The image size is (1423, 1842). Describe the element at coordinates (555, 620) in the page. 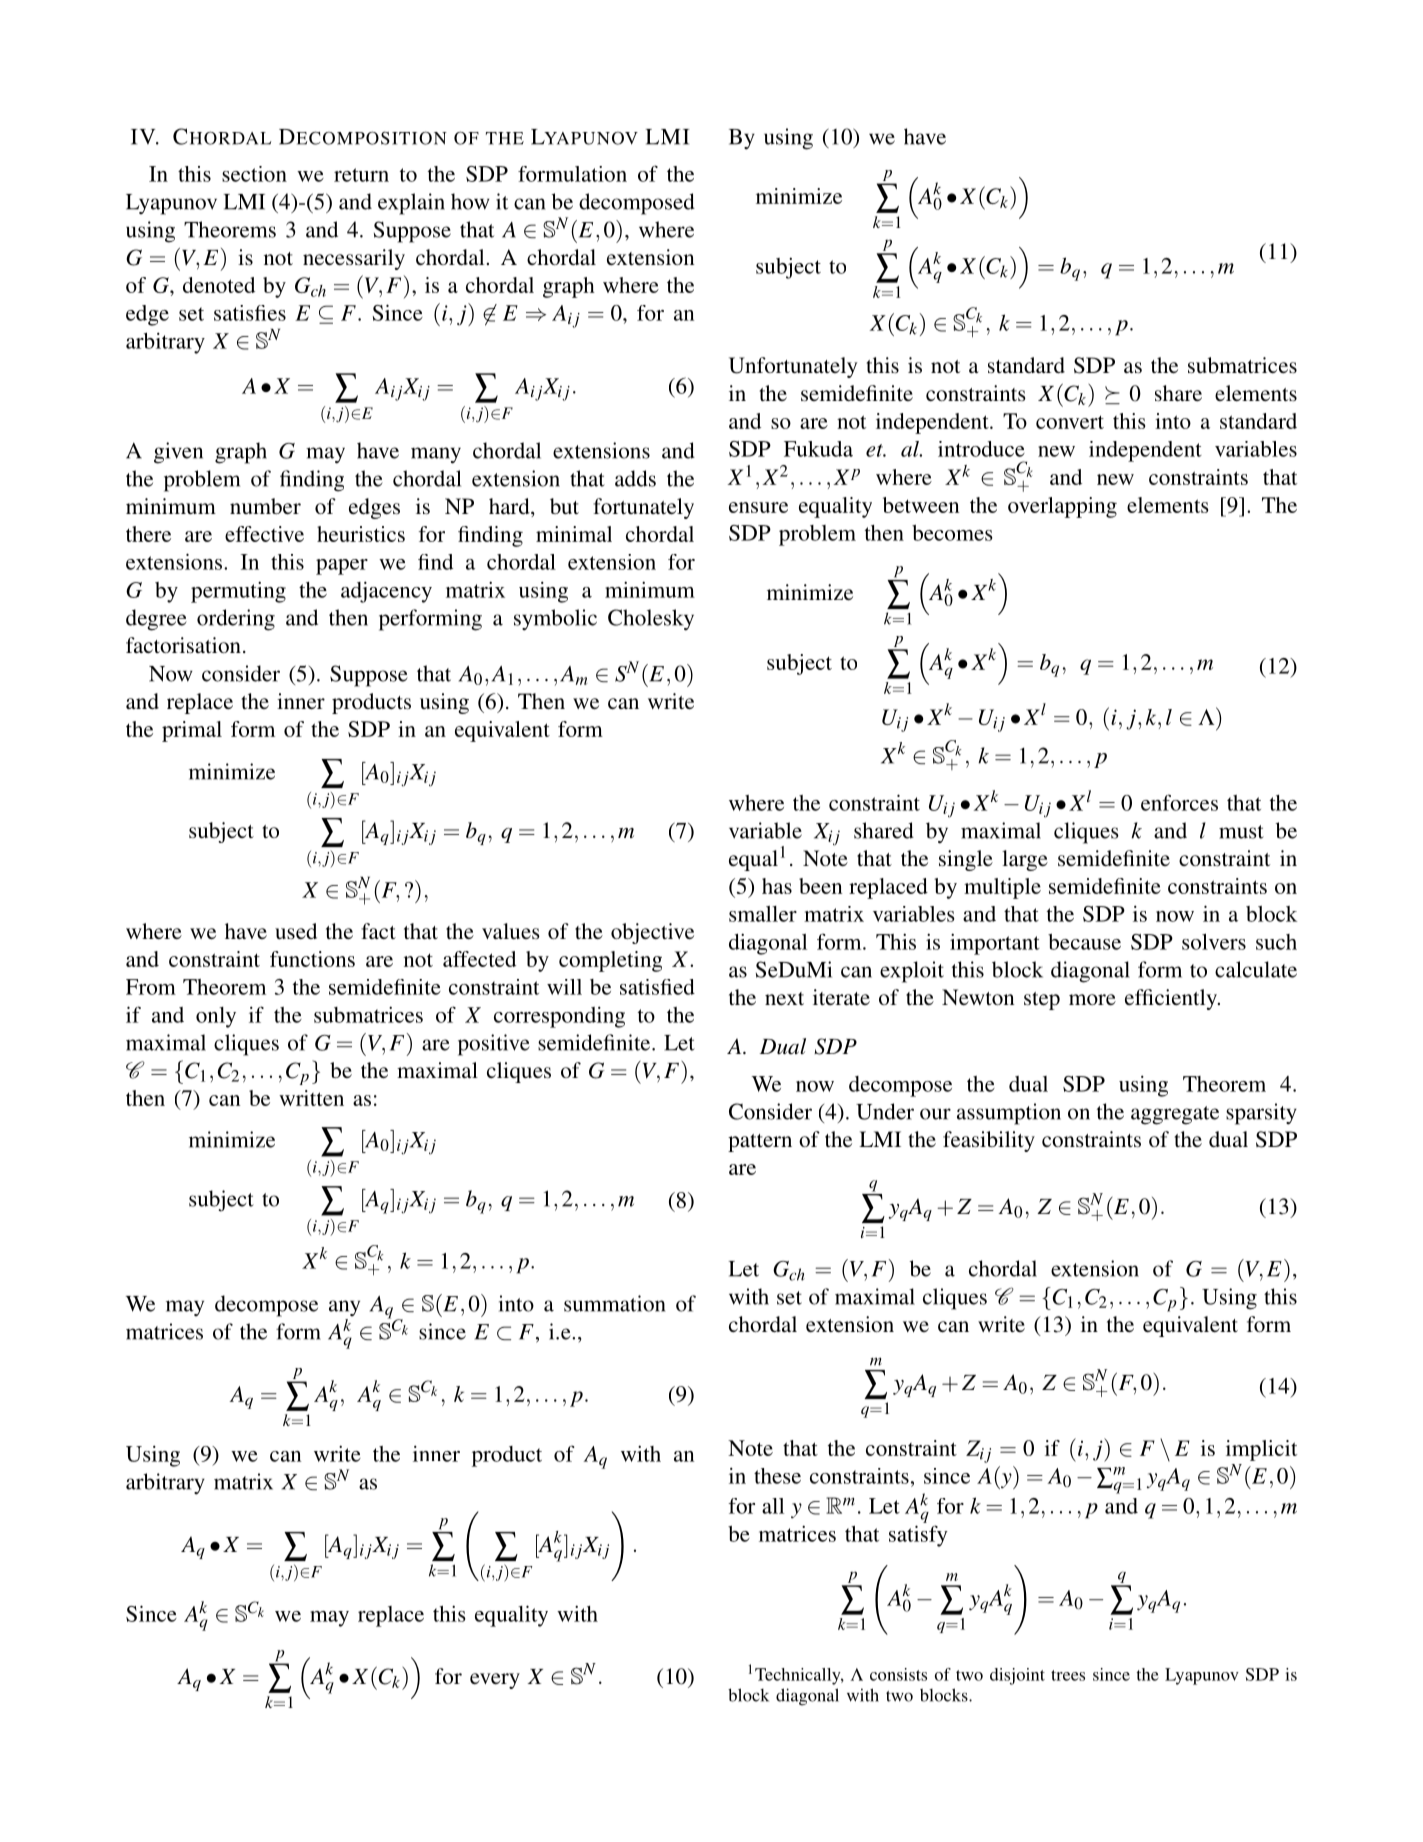

I see `symbolic` at that location.
